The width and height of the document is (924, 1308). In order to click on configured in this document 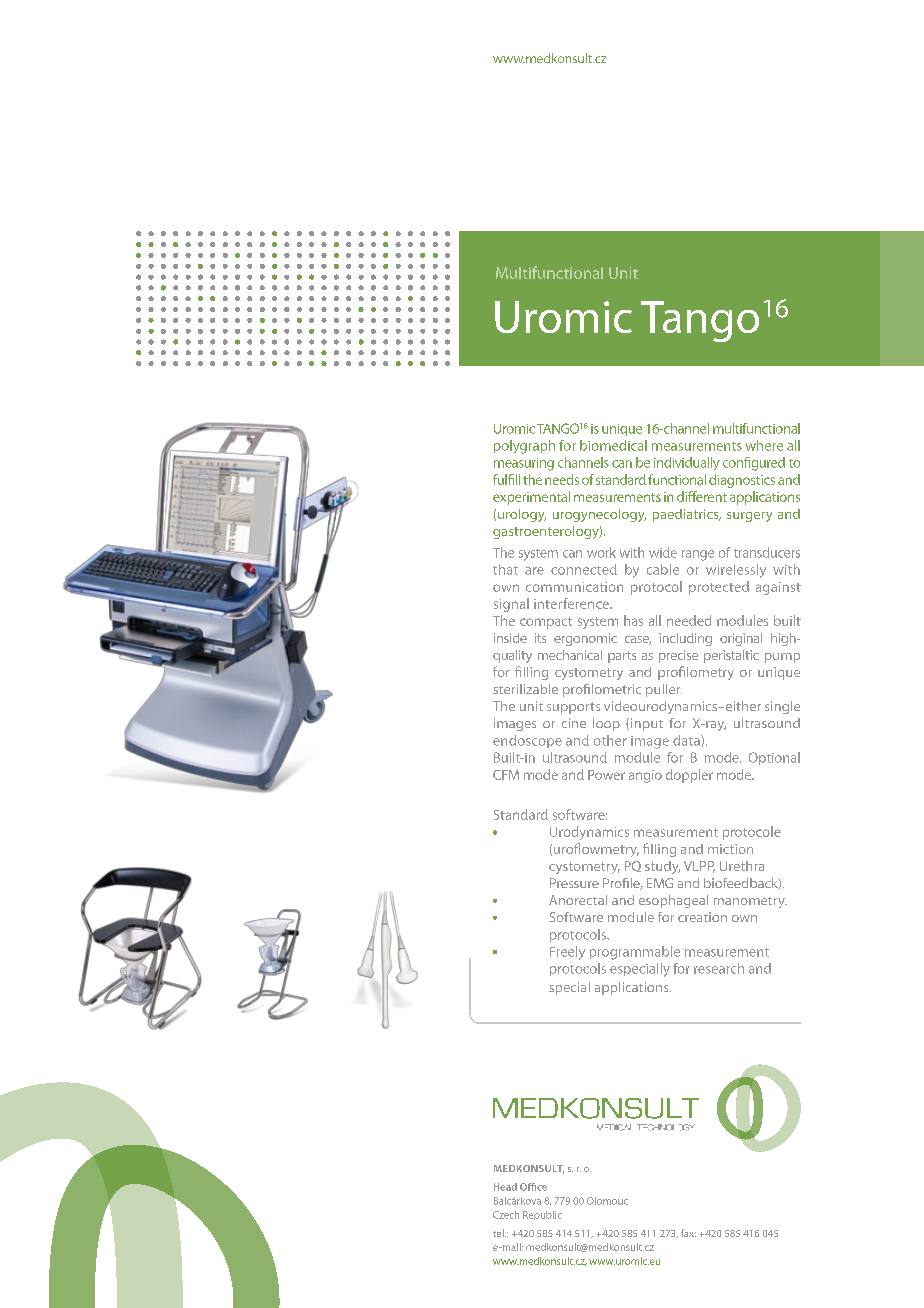, I will do `click(754, 464)`.
